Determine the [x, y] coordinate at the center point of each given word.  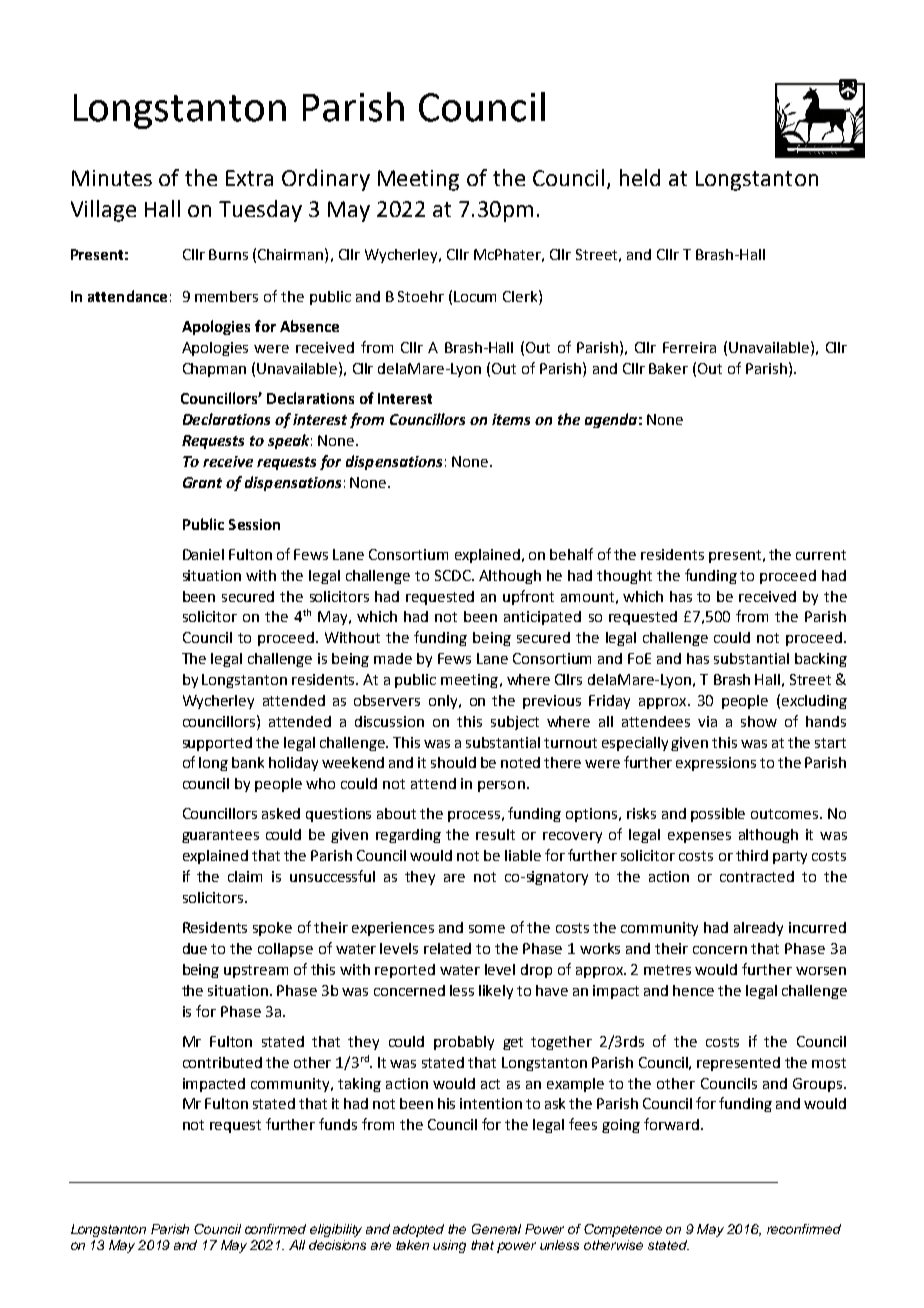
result [495, 834]
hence [693, 990]
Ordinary [326, 180]
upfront [528, 597]
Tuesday [260, 211]
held [640, 177]
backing [821, 660]
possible [718, 815]
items [511, 419]
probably [464, 1043]
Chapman [214, 370]
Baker [668, 368]
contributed [222, 1062]
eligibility [336, 1230]
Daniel [203, 554]
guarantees [220, 836]
